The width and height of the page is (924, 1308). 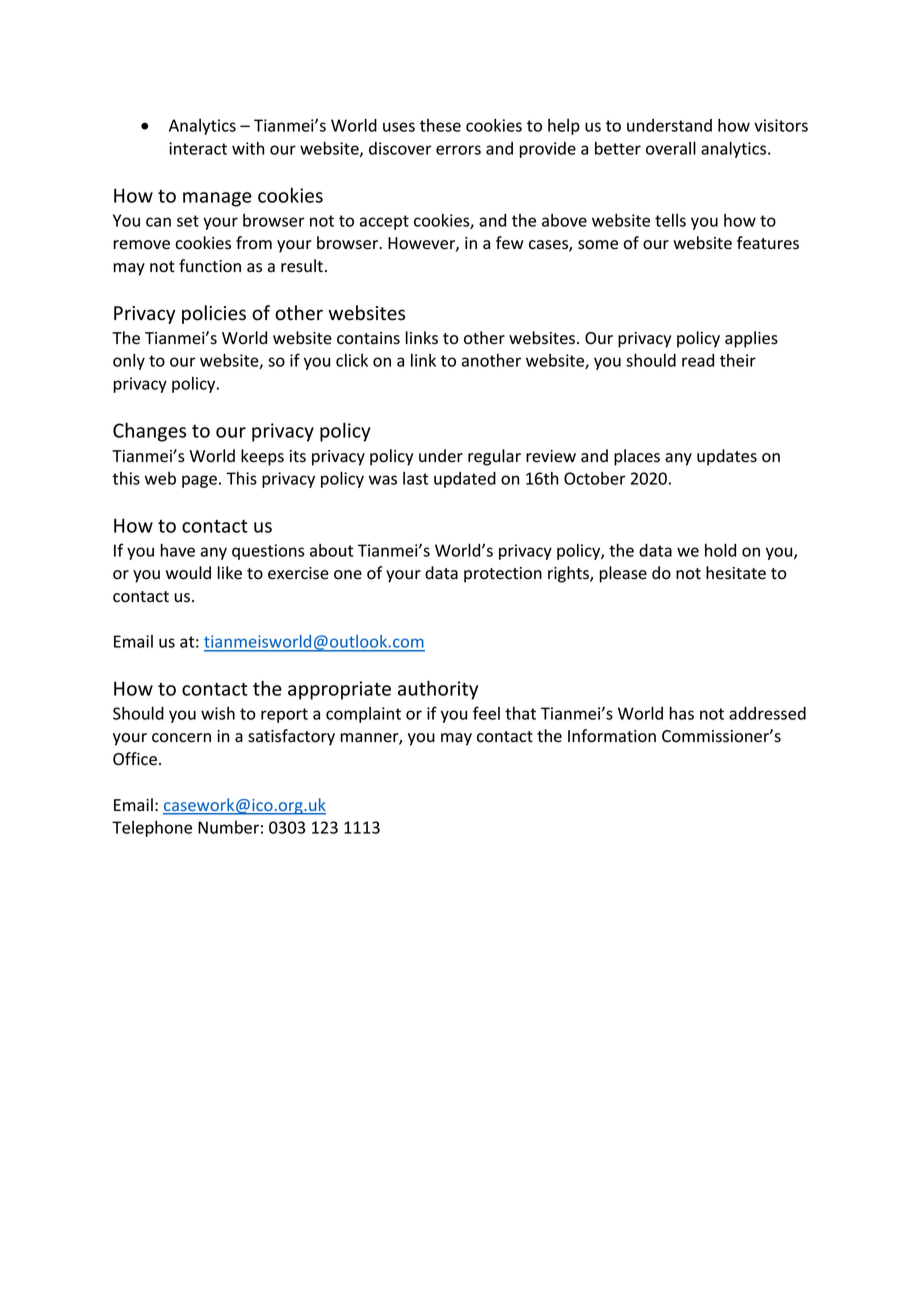 I want to click on overall, so click(x=671, y=148).
